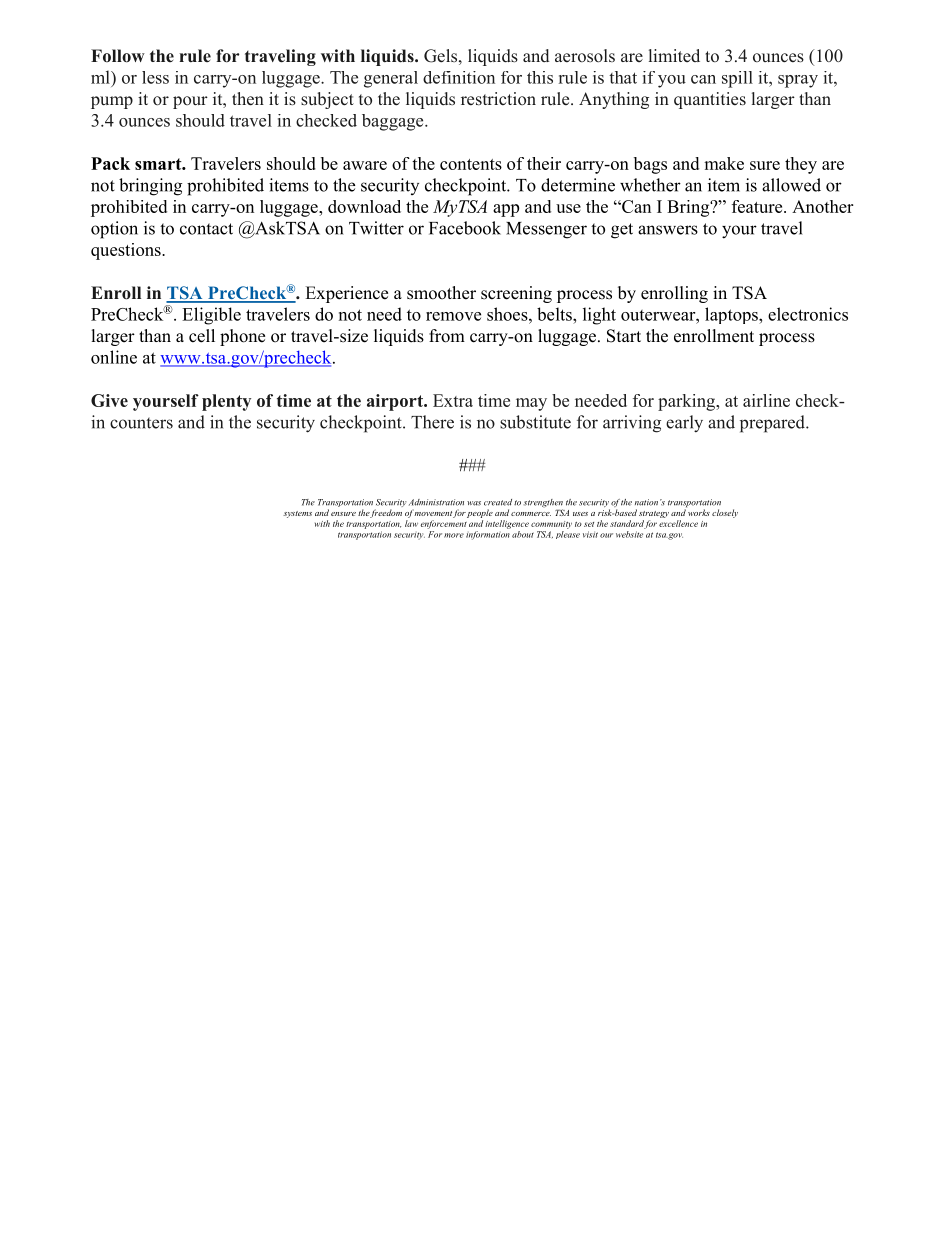  Describe the element at coordinates (737, 79) in the page. I see `spill` at that location.
